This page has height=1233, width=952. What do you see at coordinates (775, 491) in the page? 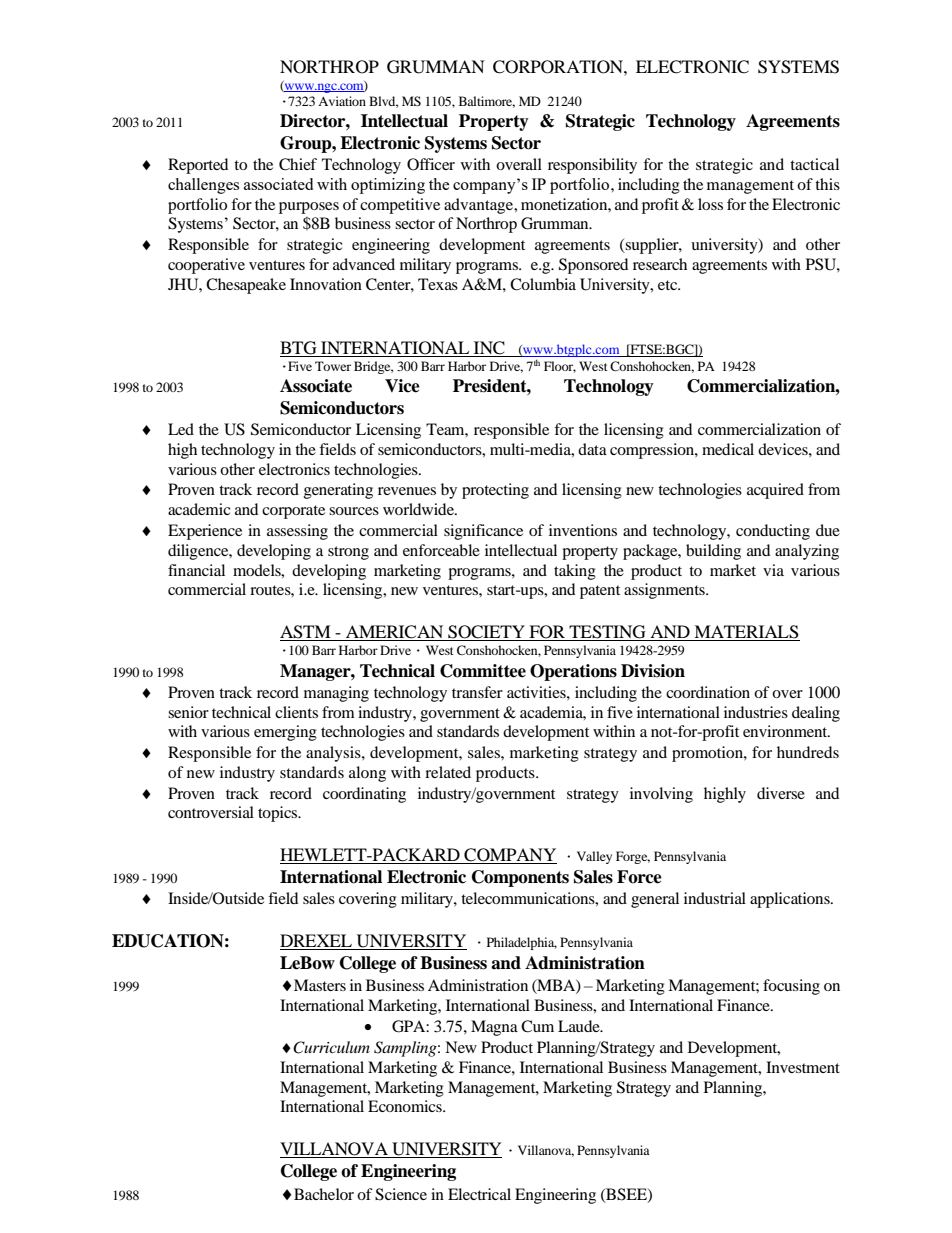
I see `acquired` at bounding box center [775, 491].
